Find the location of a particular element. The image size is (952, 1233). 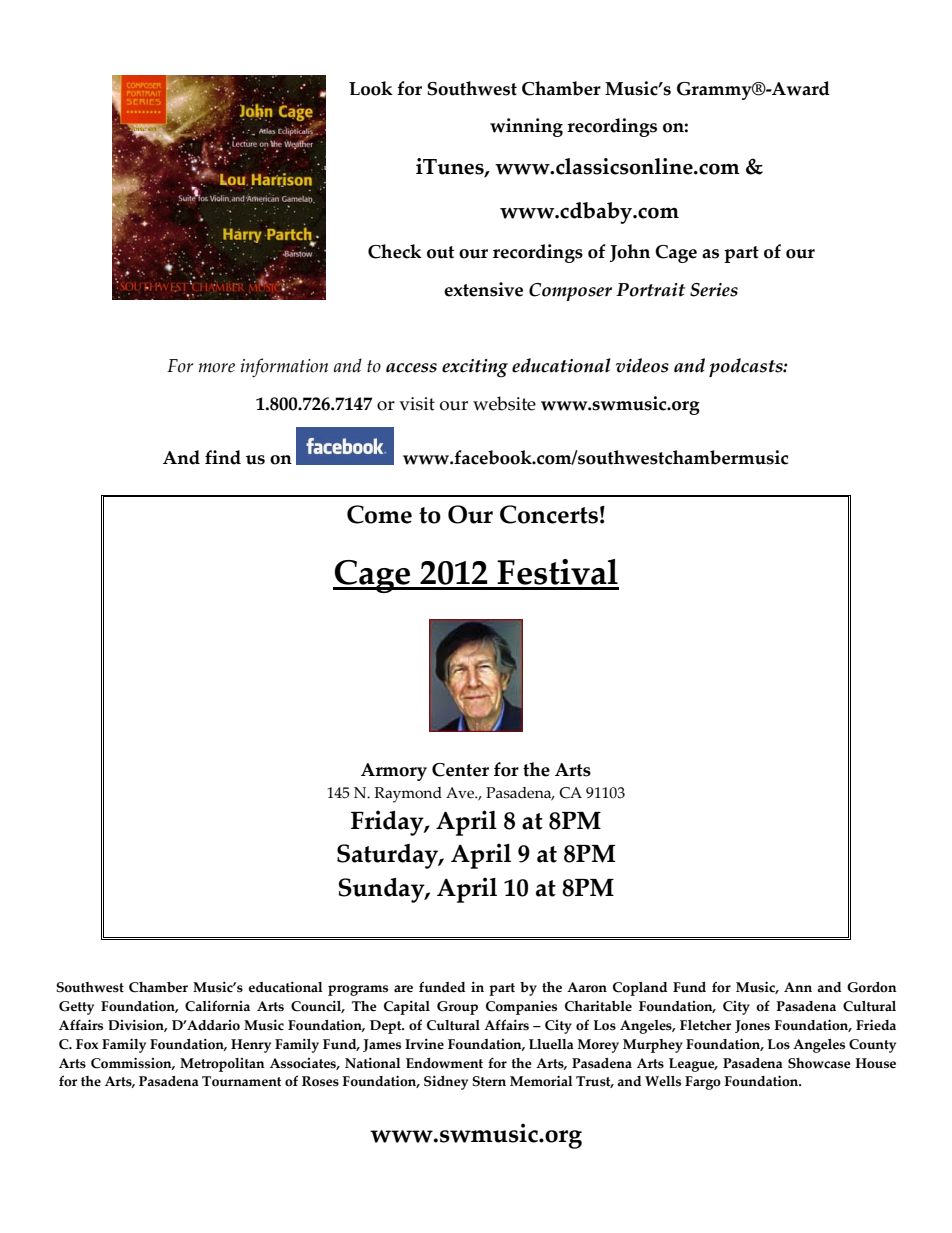

Look is located at coordinates (371, 88).
